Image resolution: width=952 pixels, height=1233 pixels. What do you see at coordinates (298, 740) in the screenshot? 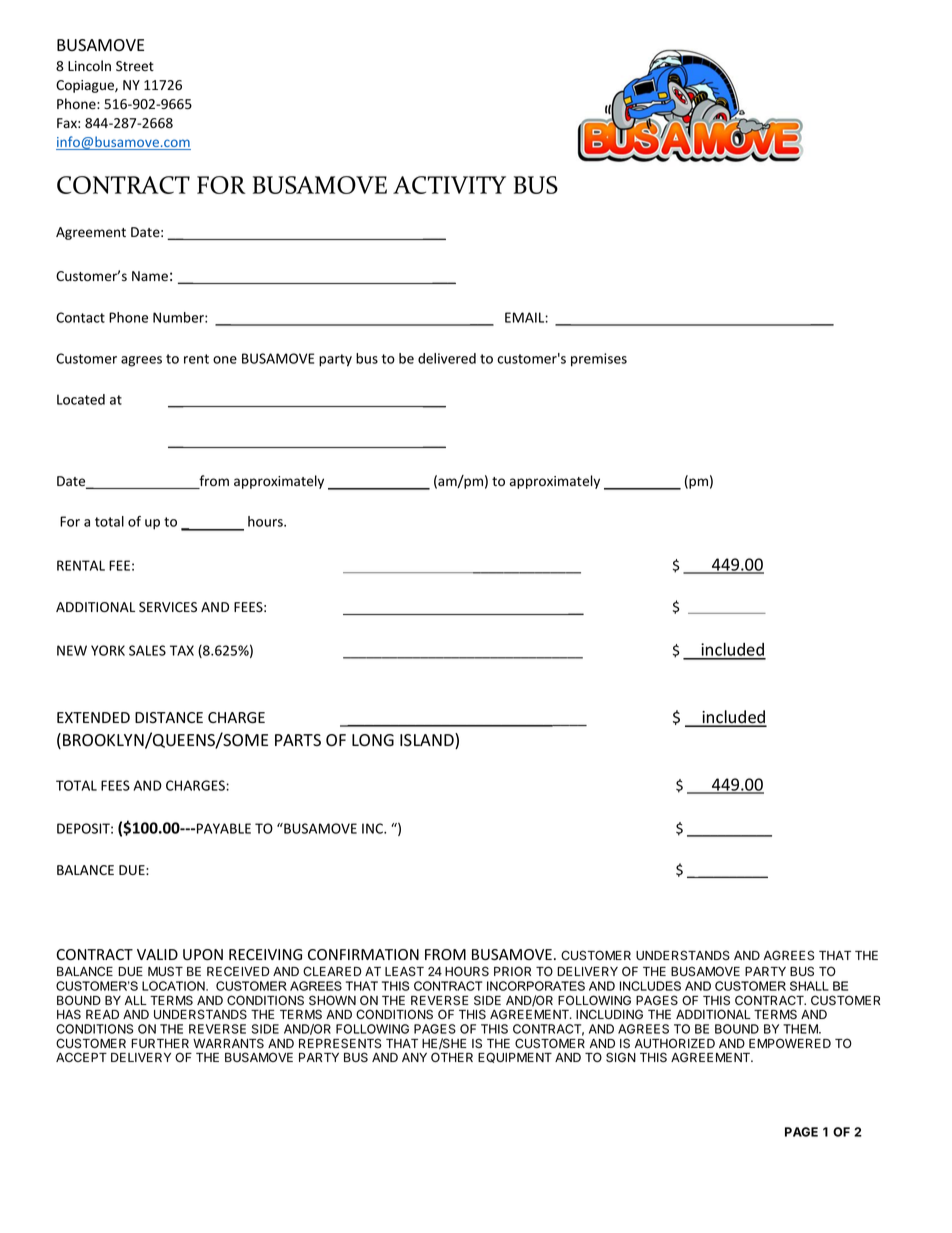
I see `PARTS` at bounding box center [298, 740].
